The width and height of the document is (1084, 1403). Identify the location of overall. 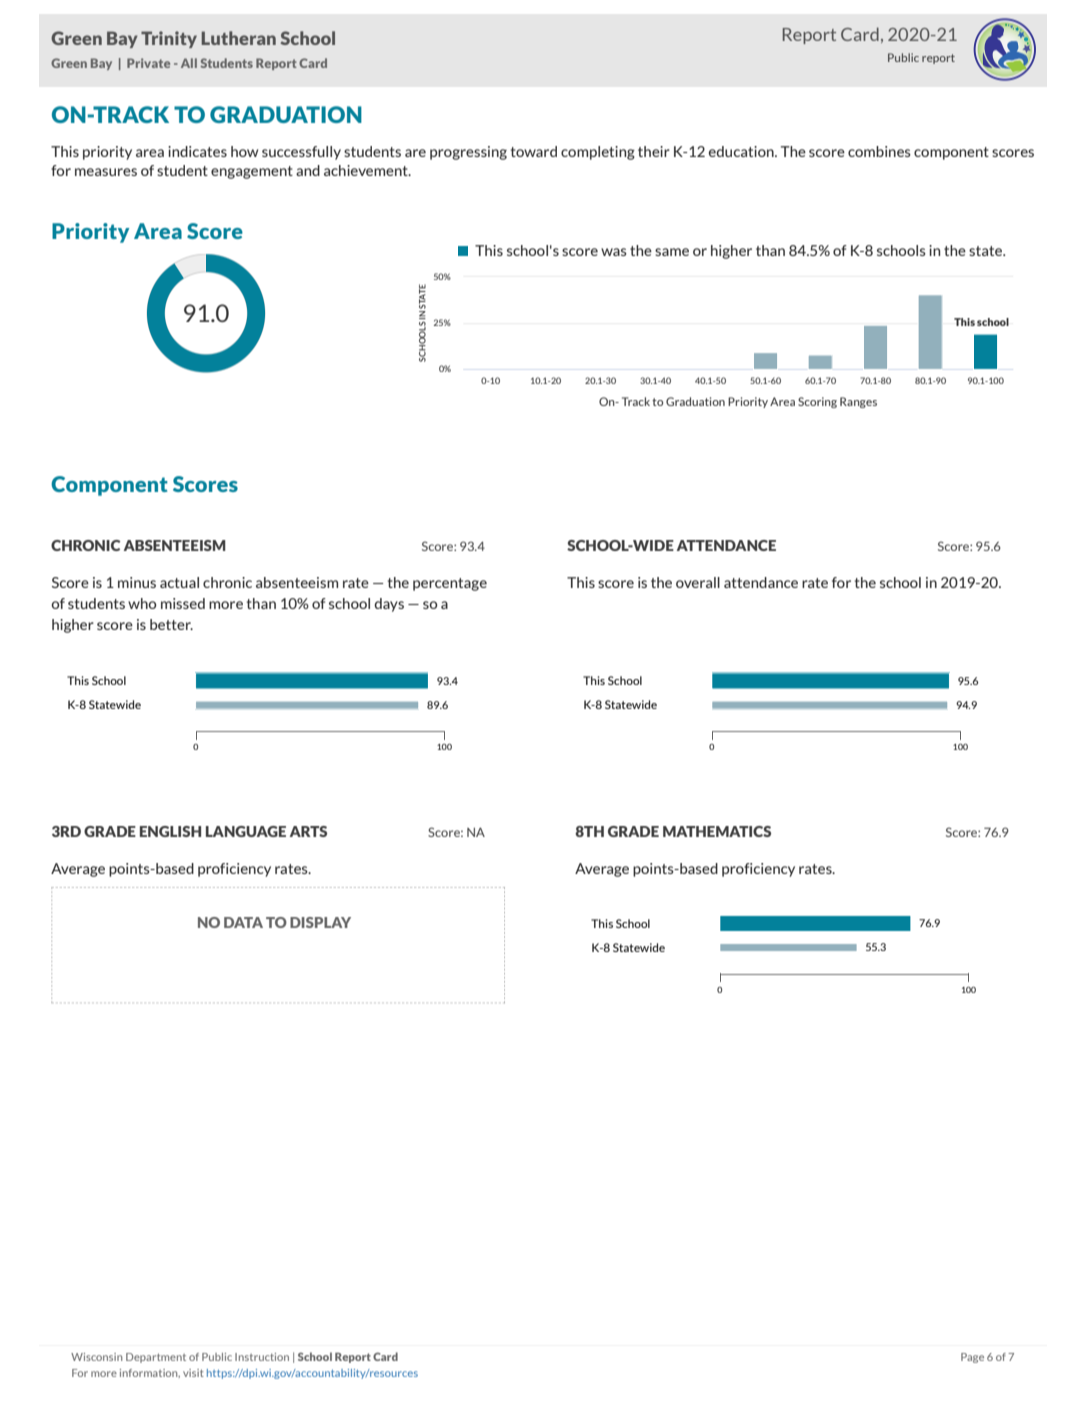
(698, 582).
